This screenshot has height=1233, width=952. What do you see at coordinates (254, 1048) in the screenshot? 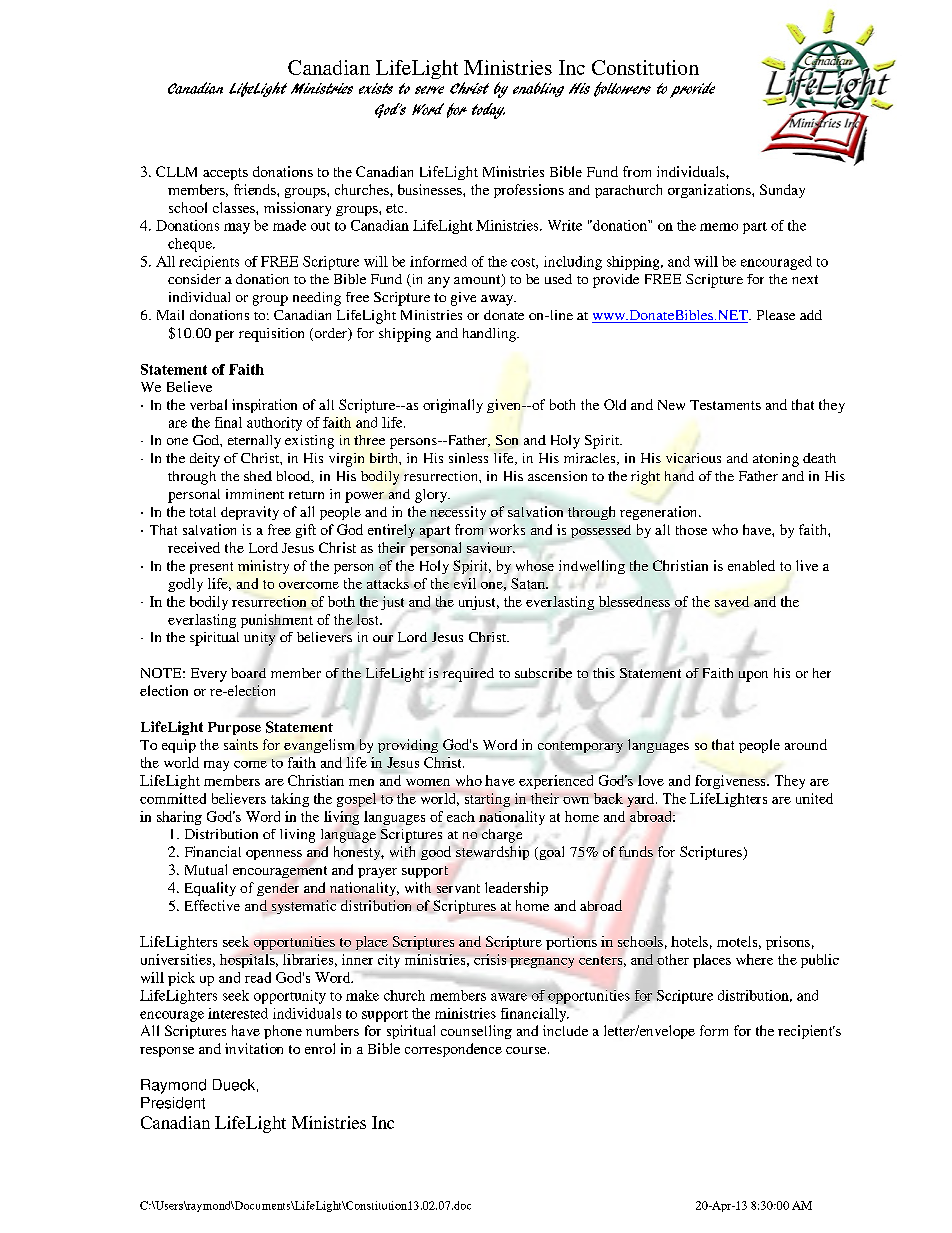
I see `invitation` at bounding box center [254, 1048].
